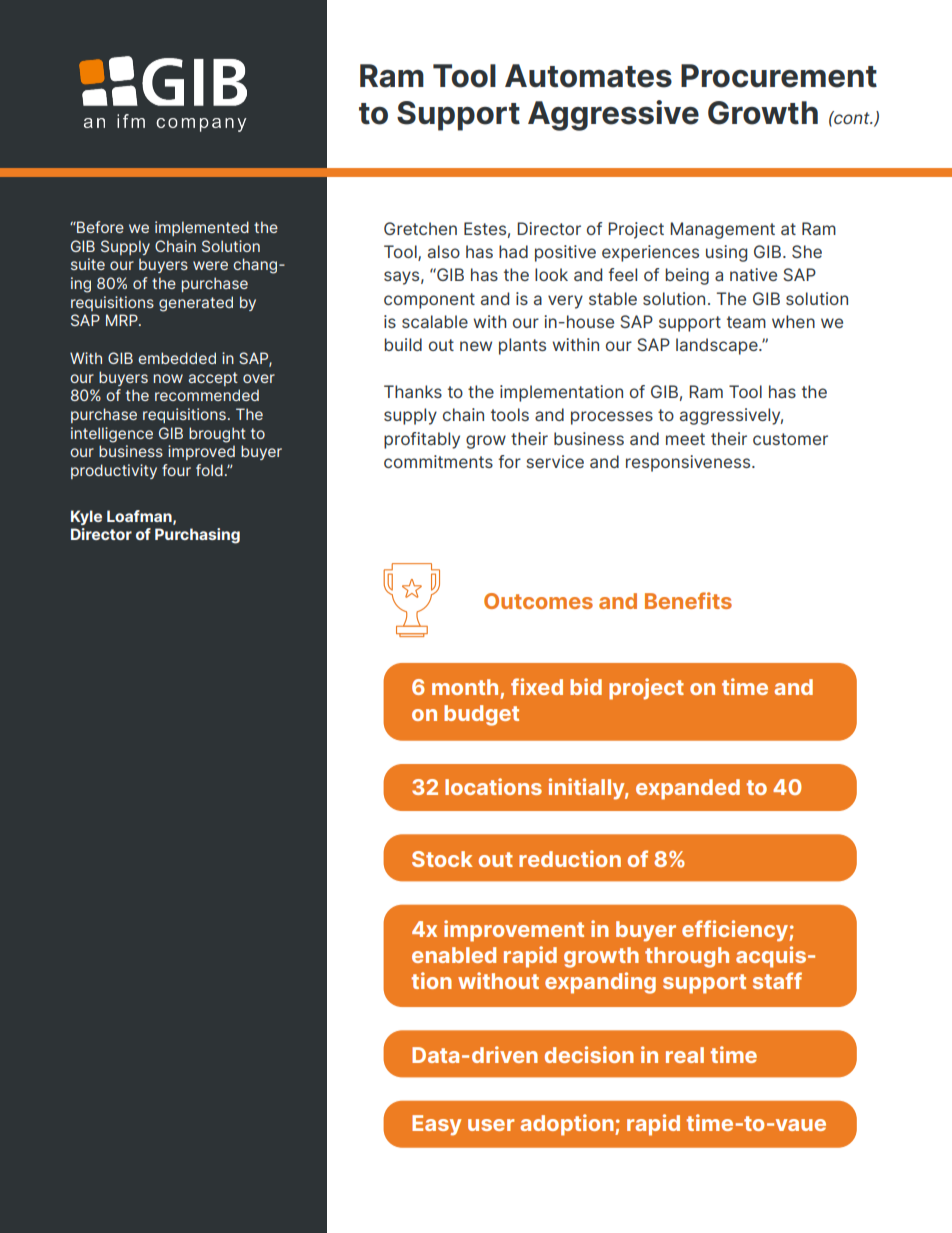 The height and width of the screenshot is (1233, 952). What do you see at coordinates (588, 76) in the screenshot?
I see `Automates` at bounding box center [588, 76].
